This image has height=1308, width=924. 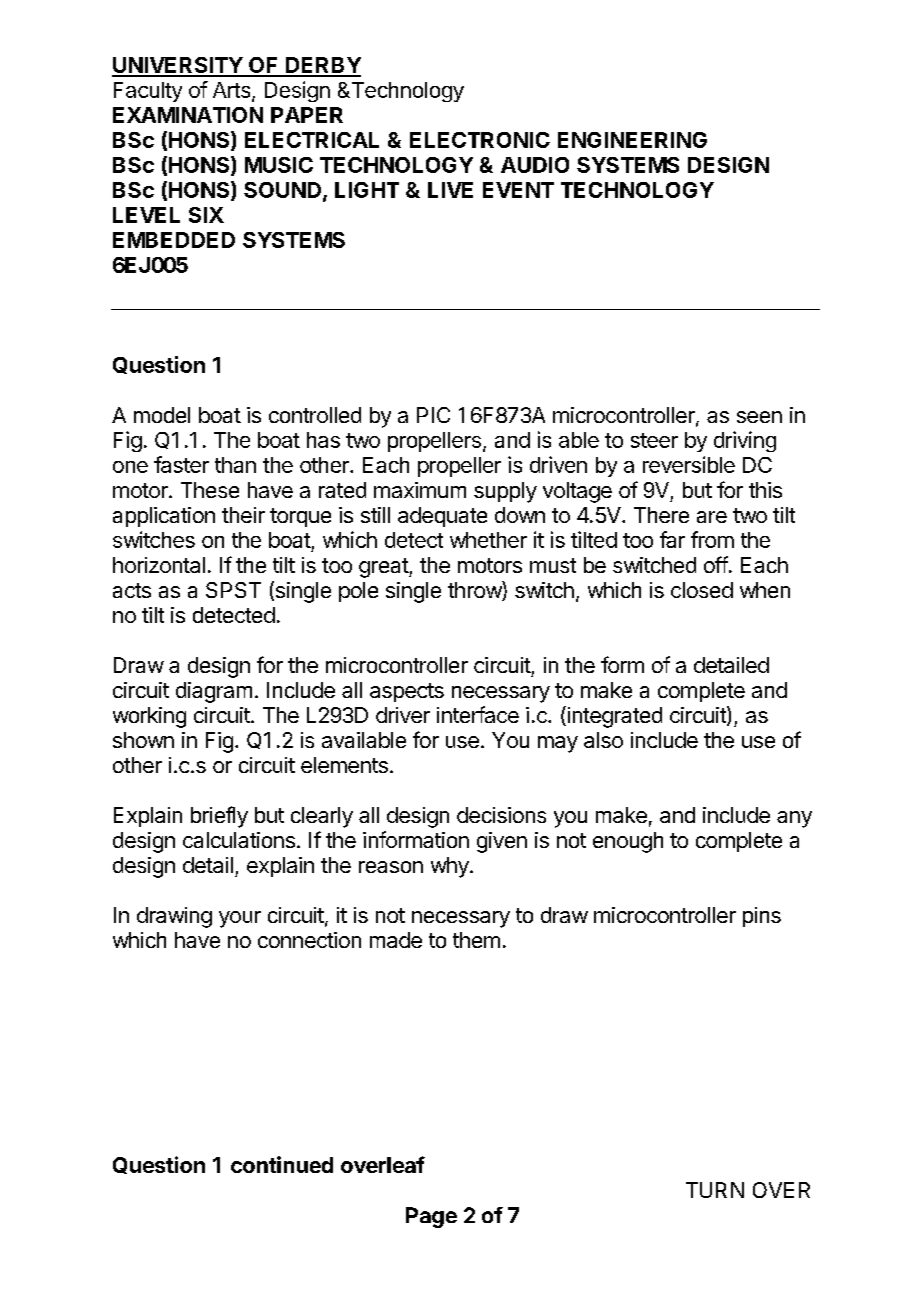 I want to click on continued, so click(x=282, y=1164).
